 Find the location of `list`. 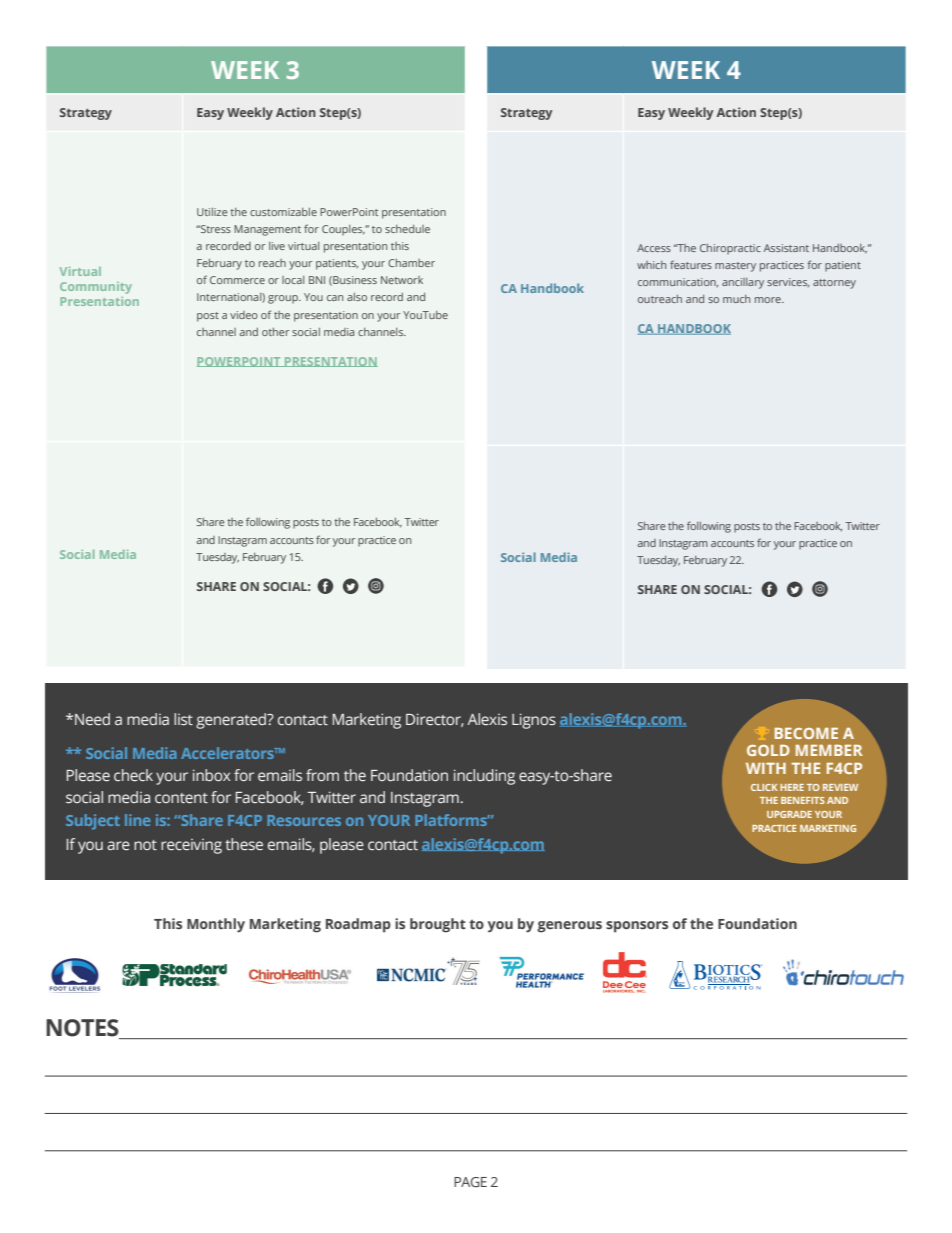

list is located at coordinates (183, 719).
